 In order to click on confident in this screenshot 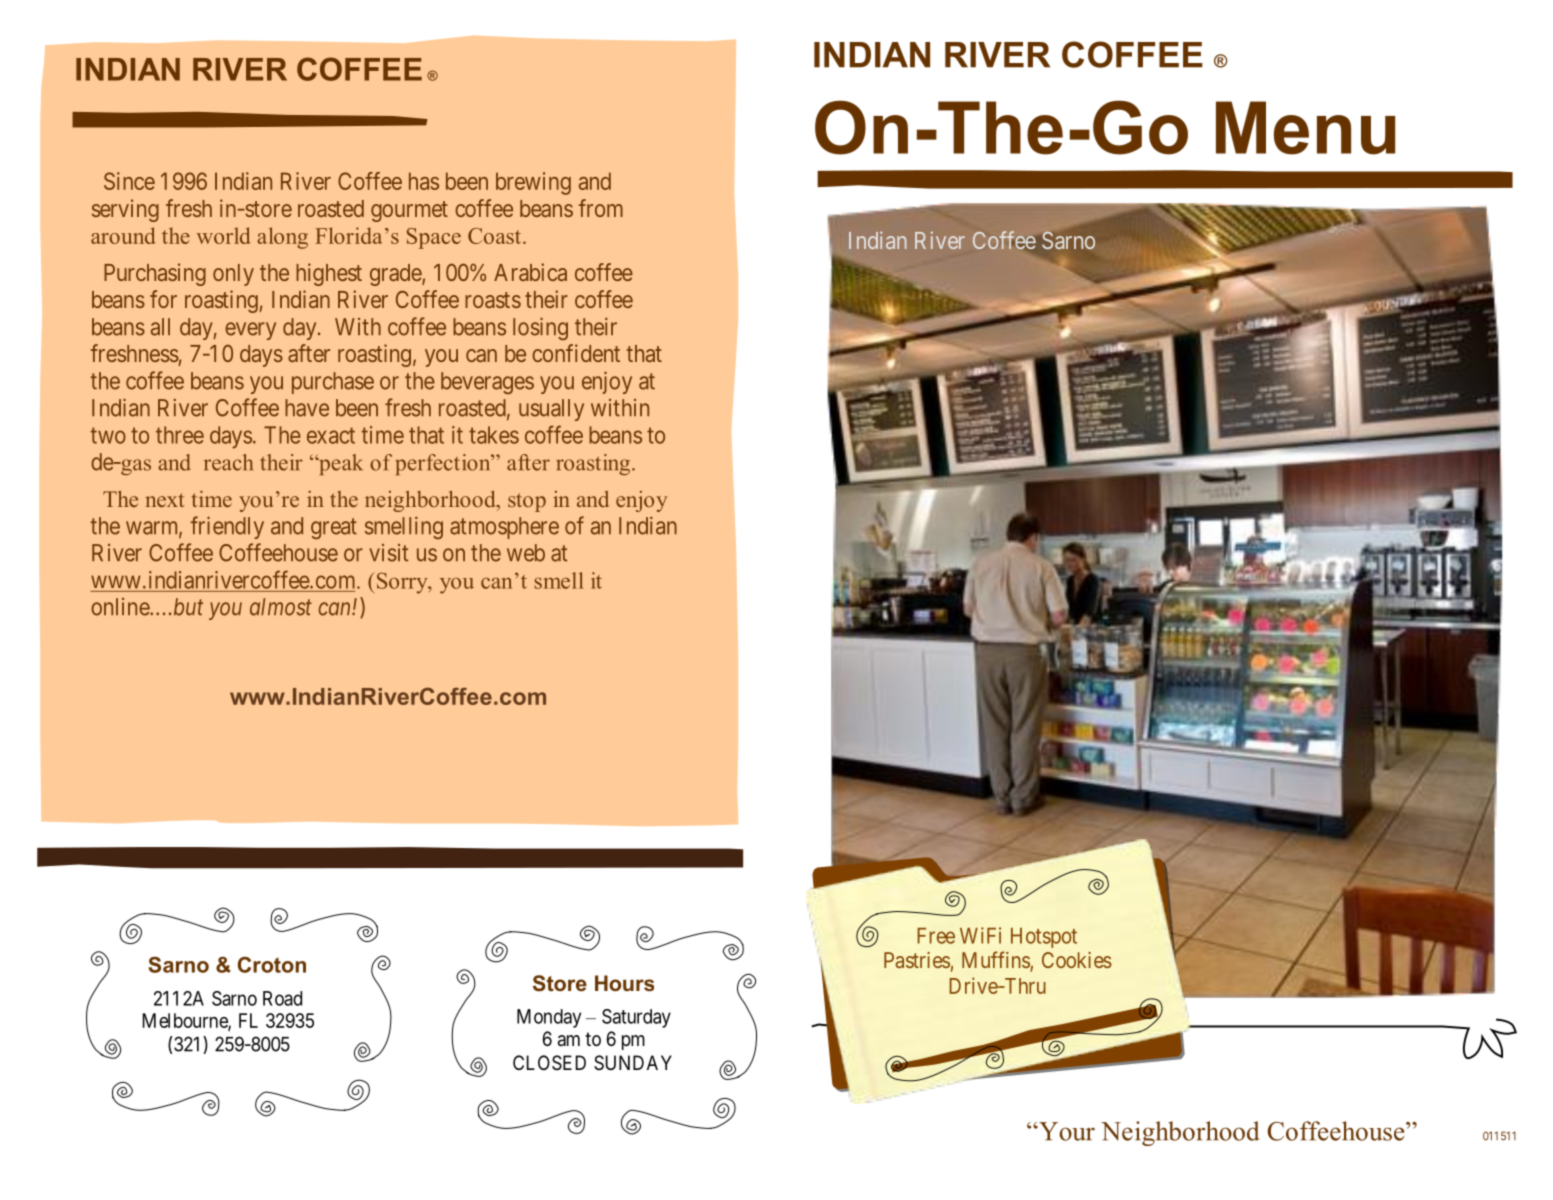, I will do `click(576, 353)`.
